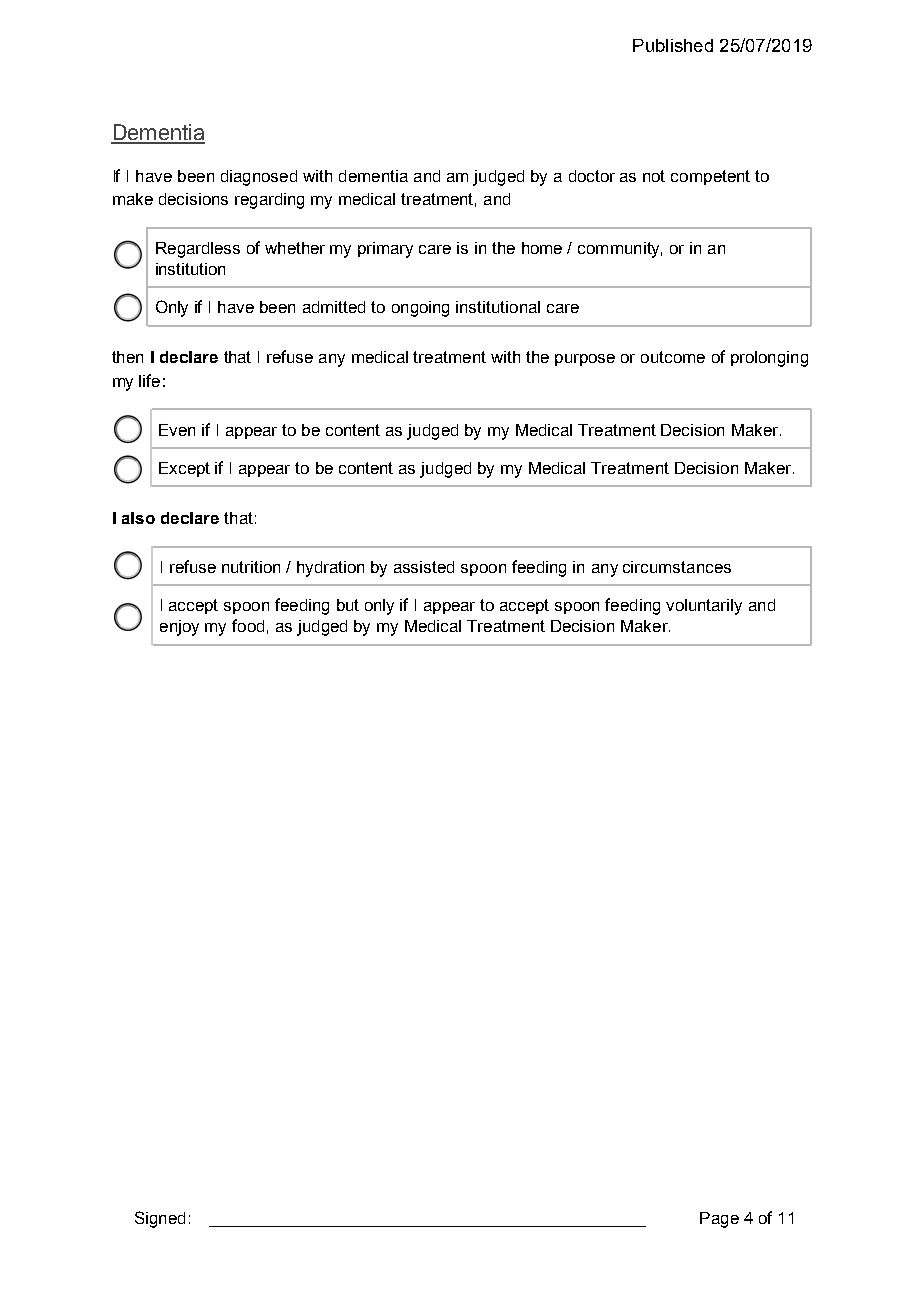  Describe the element at coordinates (719, 1220) in the screenshot. I see `Page` at that location.
